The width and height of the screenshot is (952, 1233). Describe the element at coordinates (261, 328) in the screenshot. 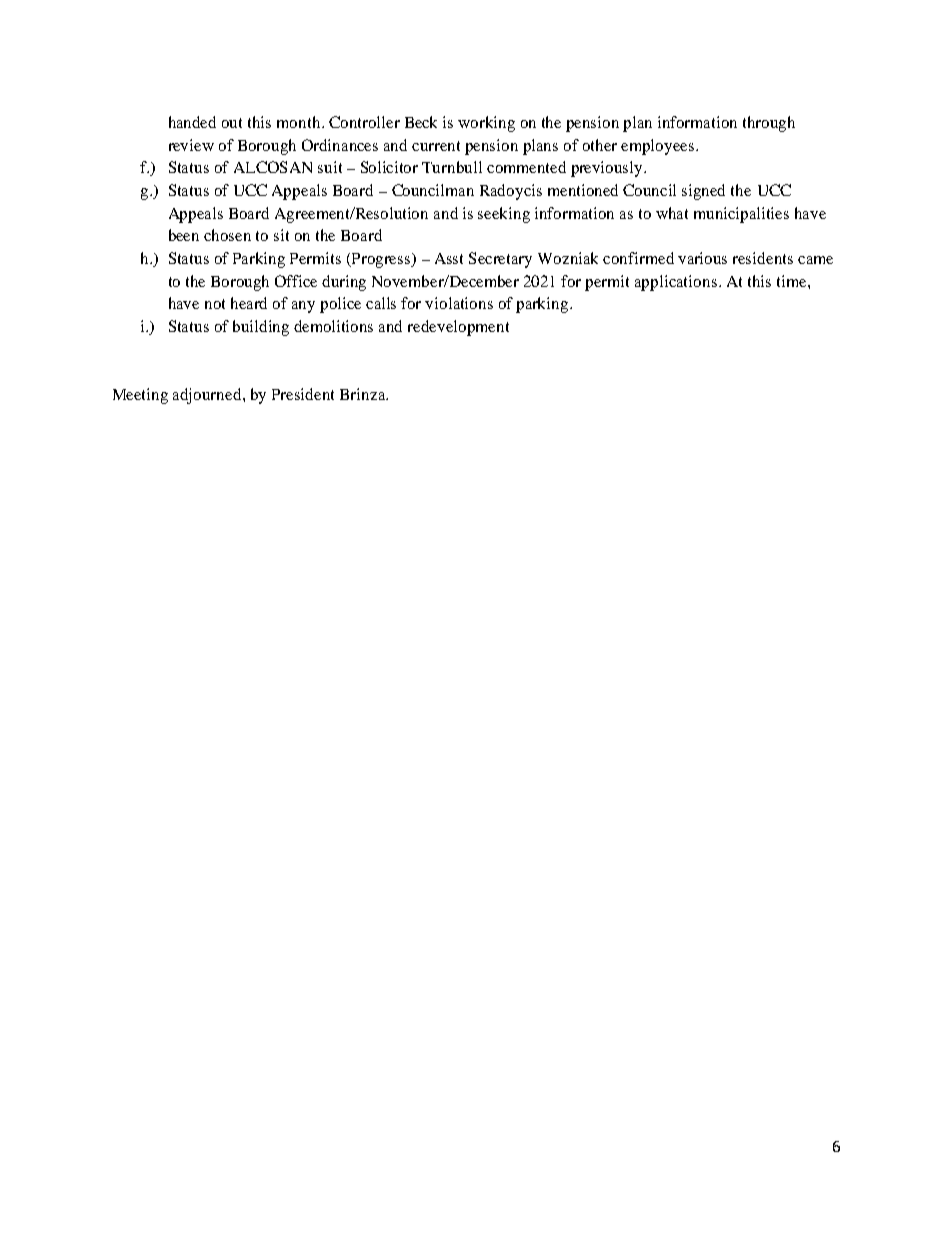

I see `building` at that location.
